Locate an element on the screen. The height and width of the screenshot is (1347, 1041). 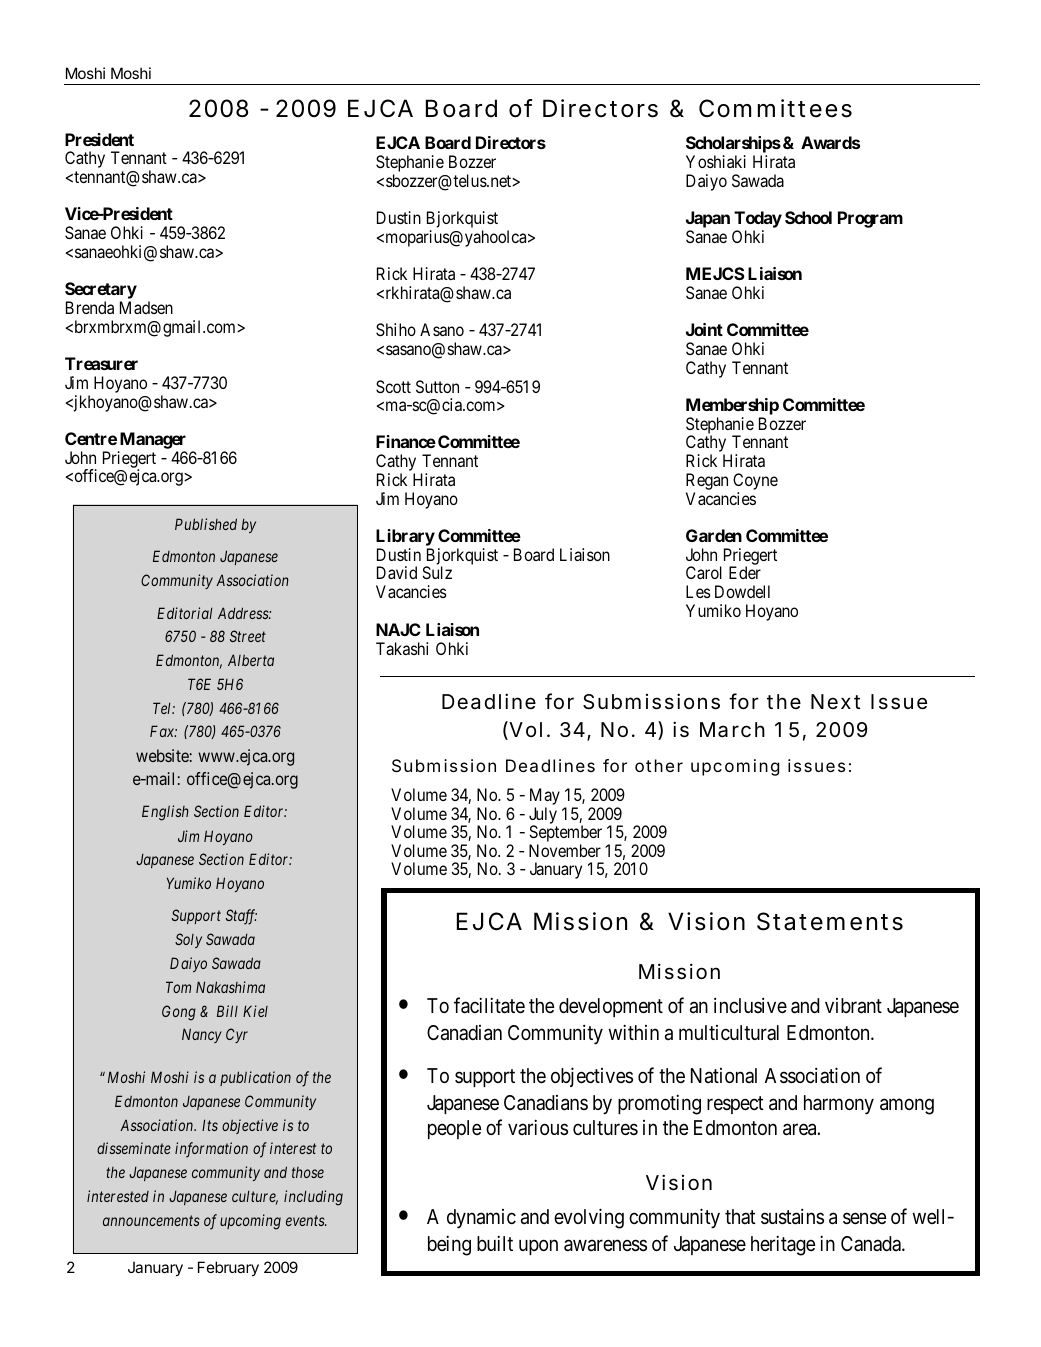
May is located at coordinates (545, 796).
